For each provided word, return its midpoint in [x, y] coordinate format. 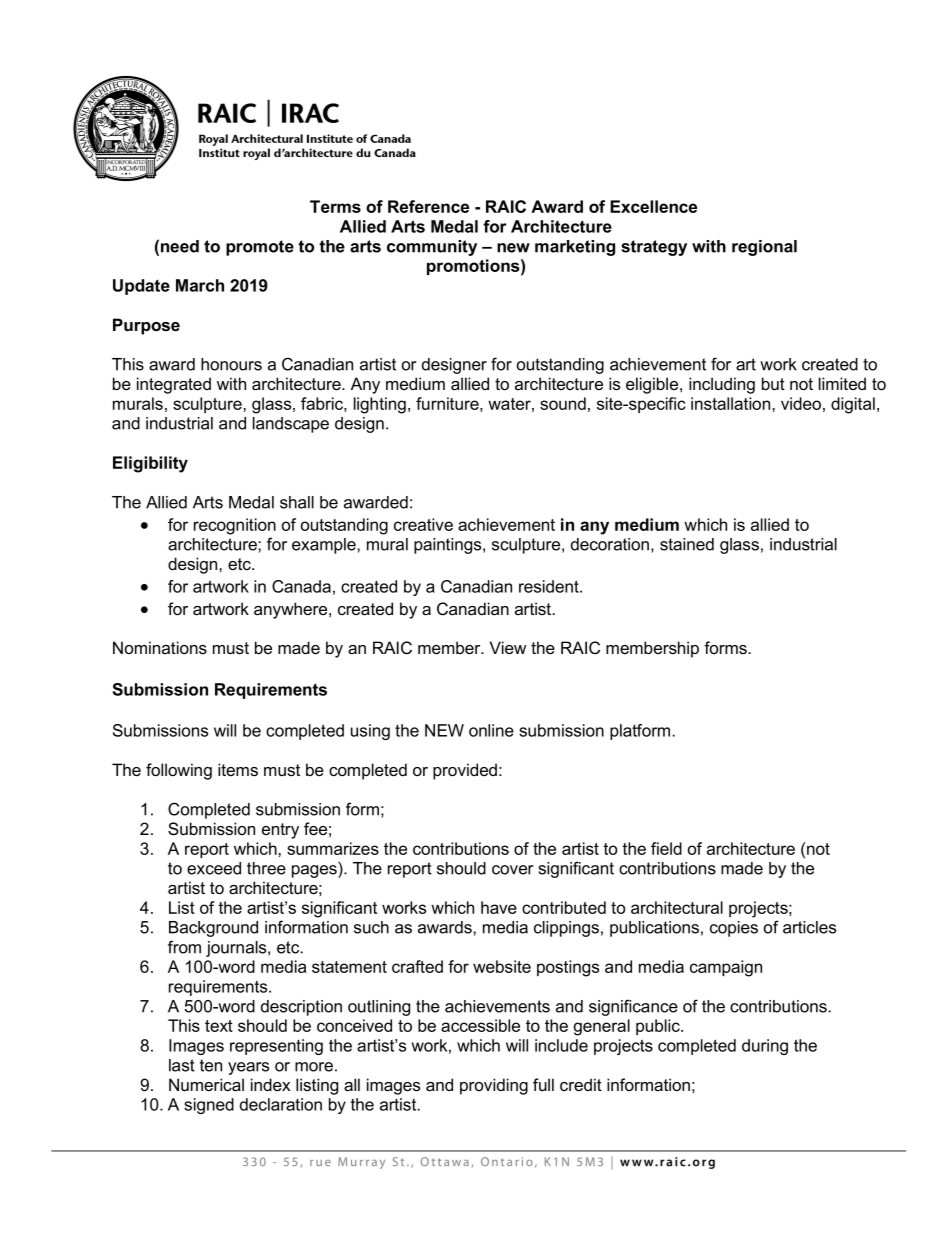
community [432, 248]
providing [494, 1086]
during [765, 1047]
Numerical [206, 1085]
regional [764, 248]
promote [260, 248]
